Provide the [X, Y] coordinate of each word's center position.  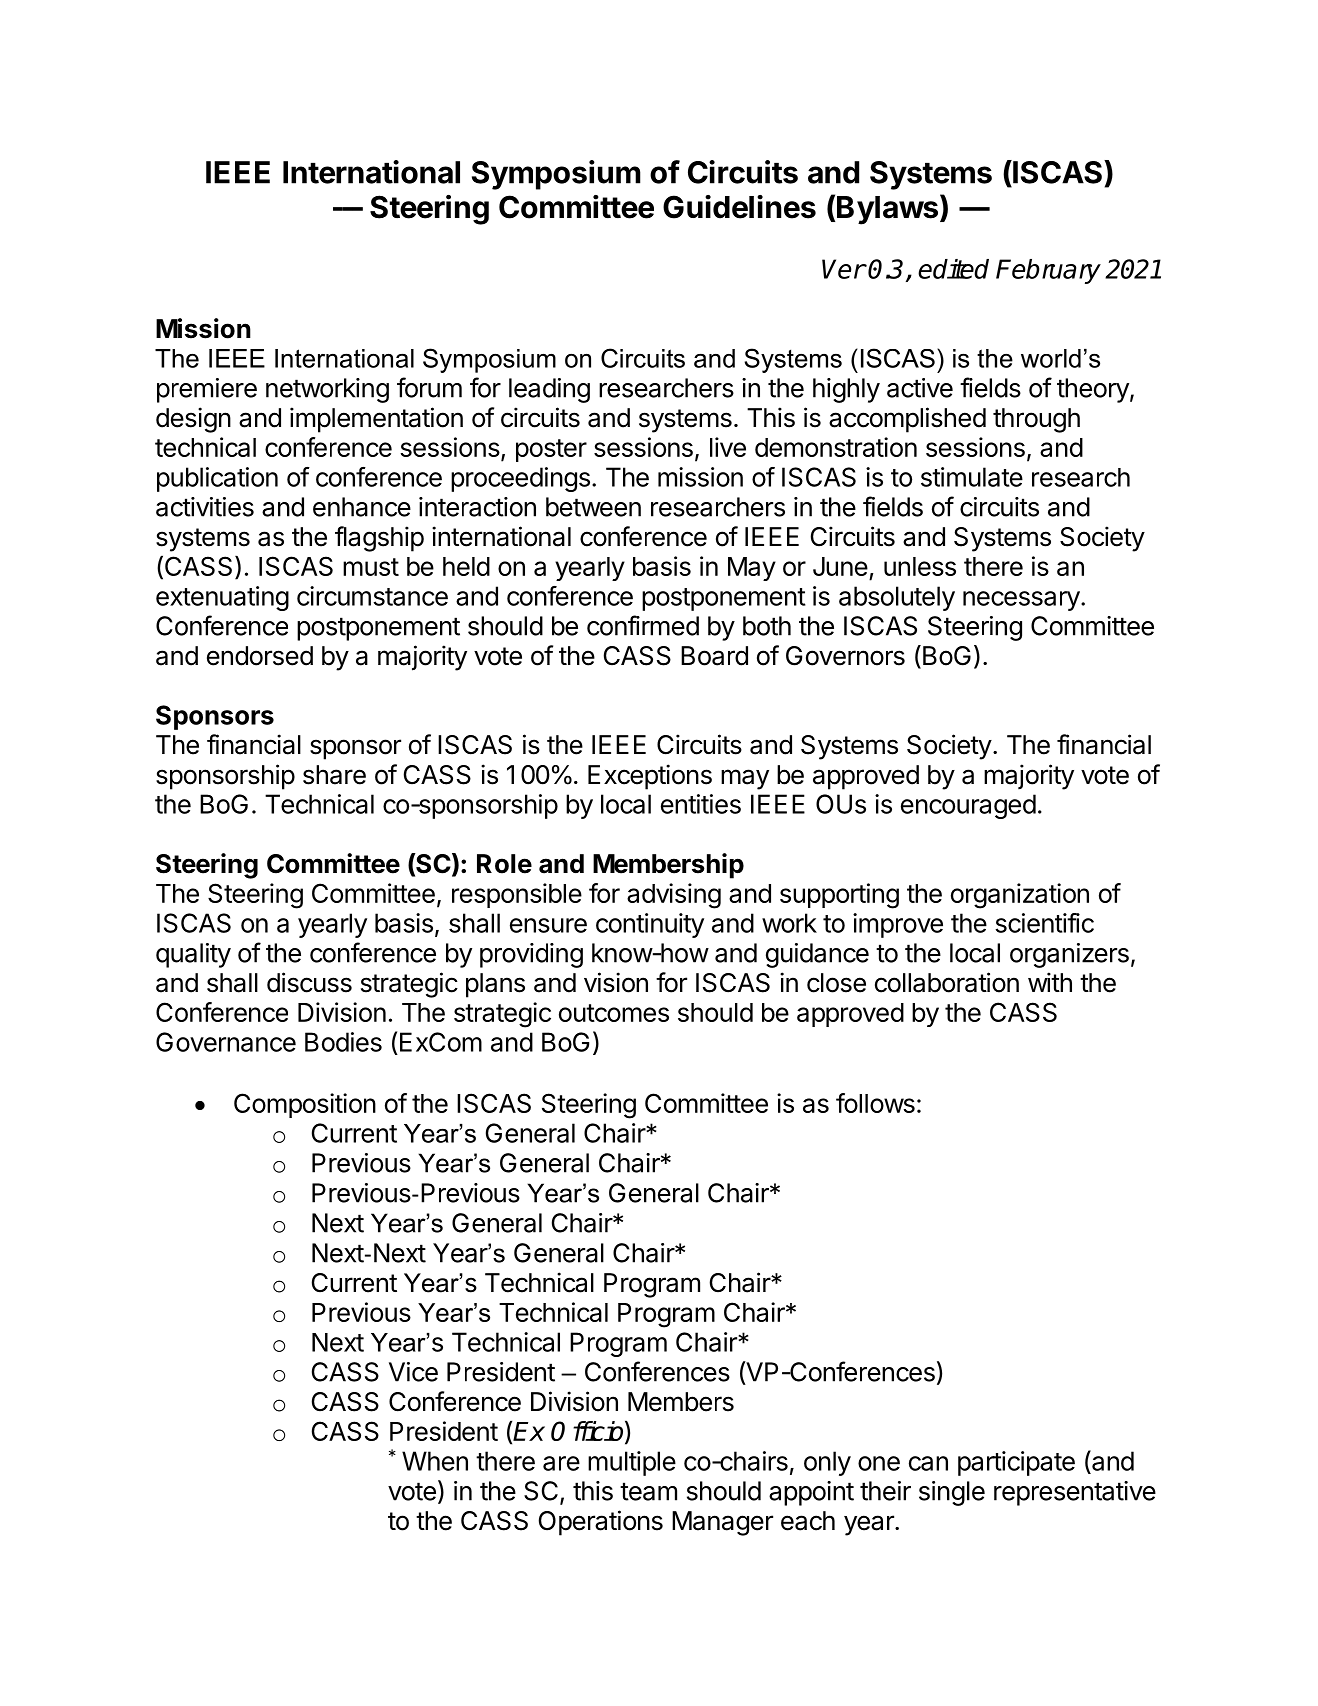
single [952, 1493]
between [593, 507]
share [334, 775]
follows [875, 1103]
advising [674, 896]
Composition [305, 1105]
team [648, 1491]
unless [920, 566]
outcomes [614, 1013]
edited [953, 269]
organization [1020, 896]
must [371, 567]
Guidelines [739, 207]
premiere [207, 390]
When [435, 1461]
